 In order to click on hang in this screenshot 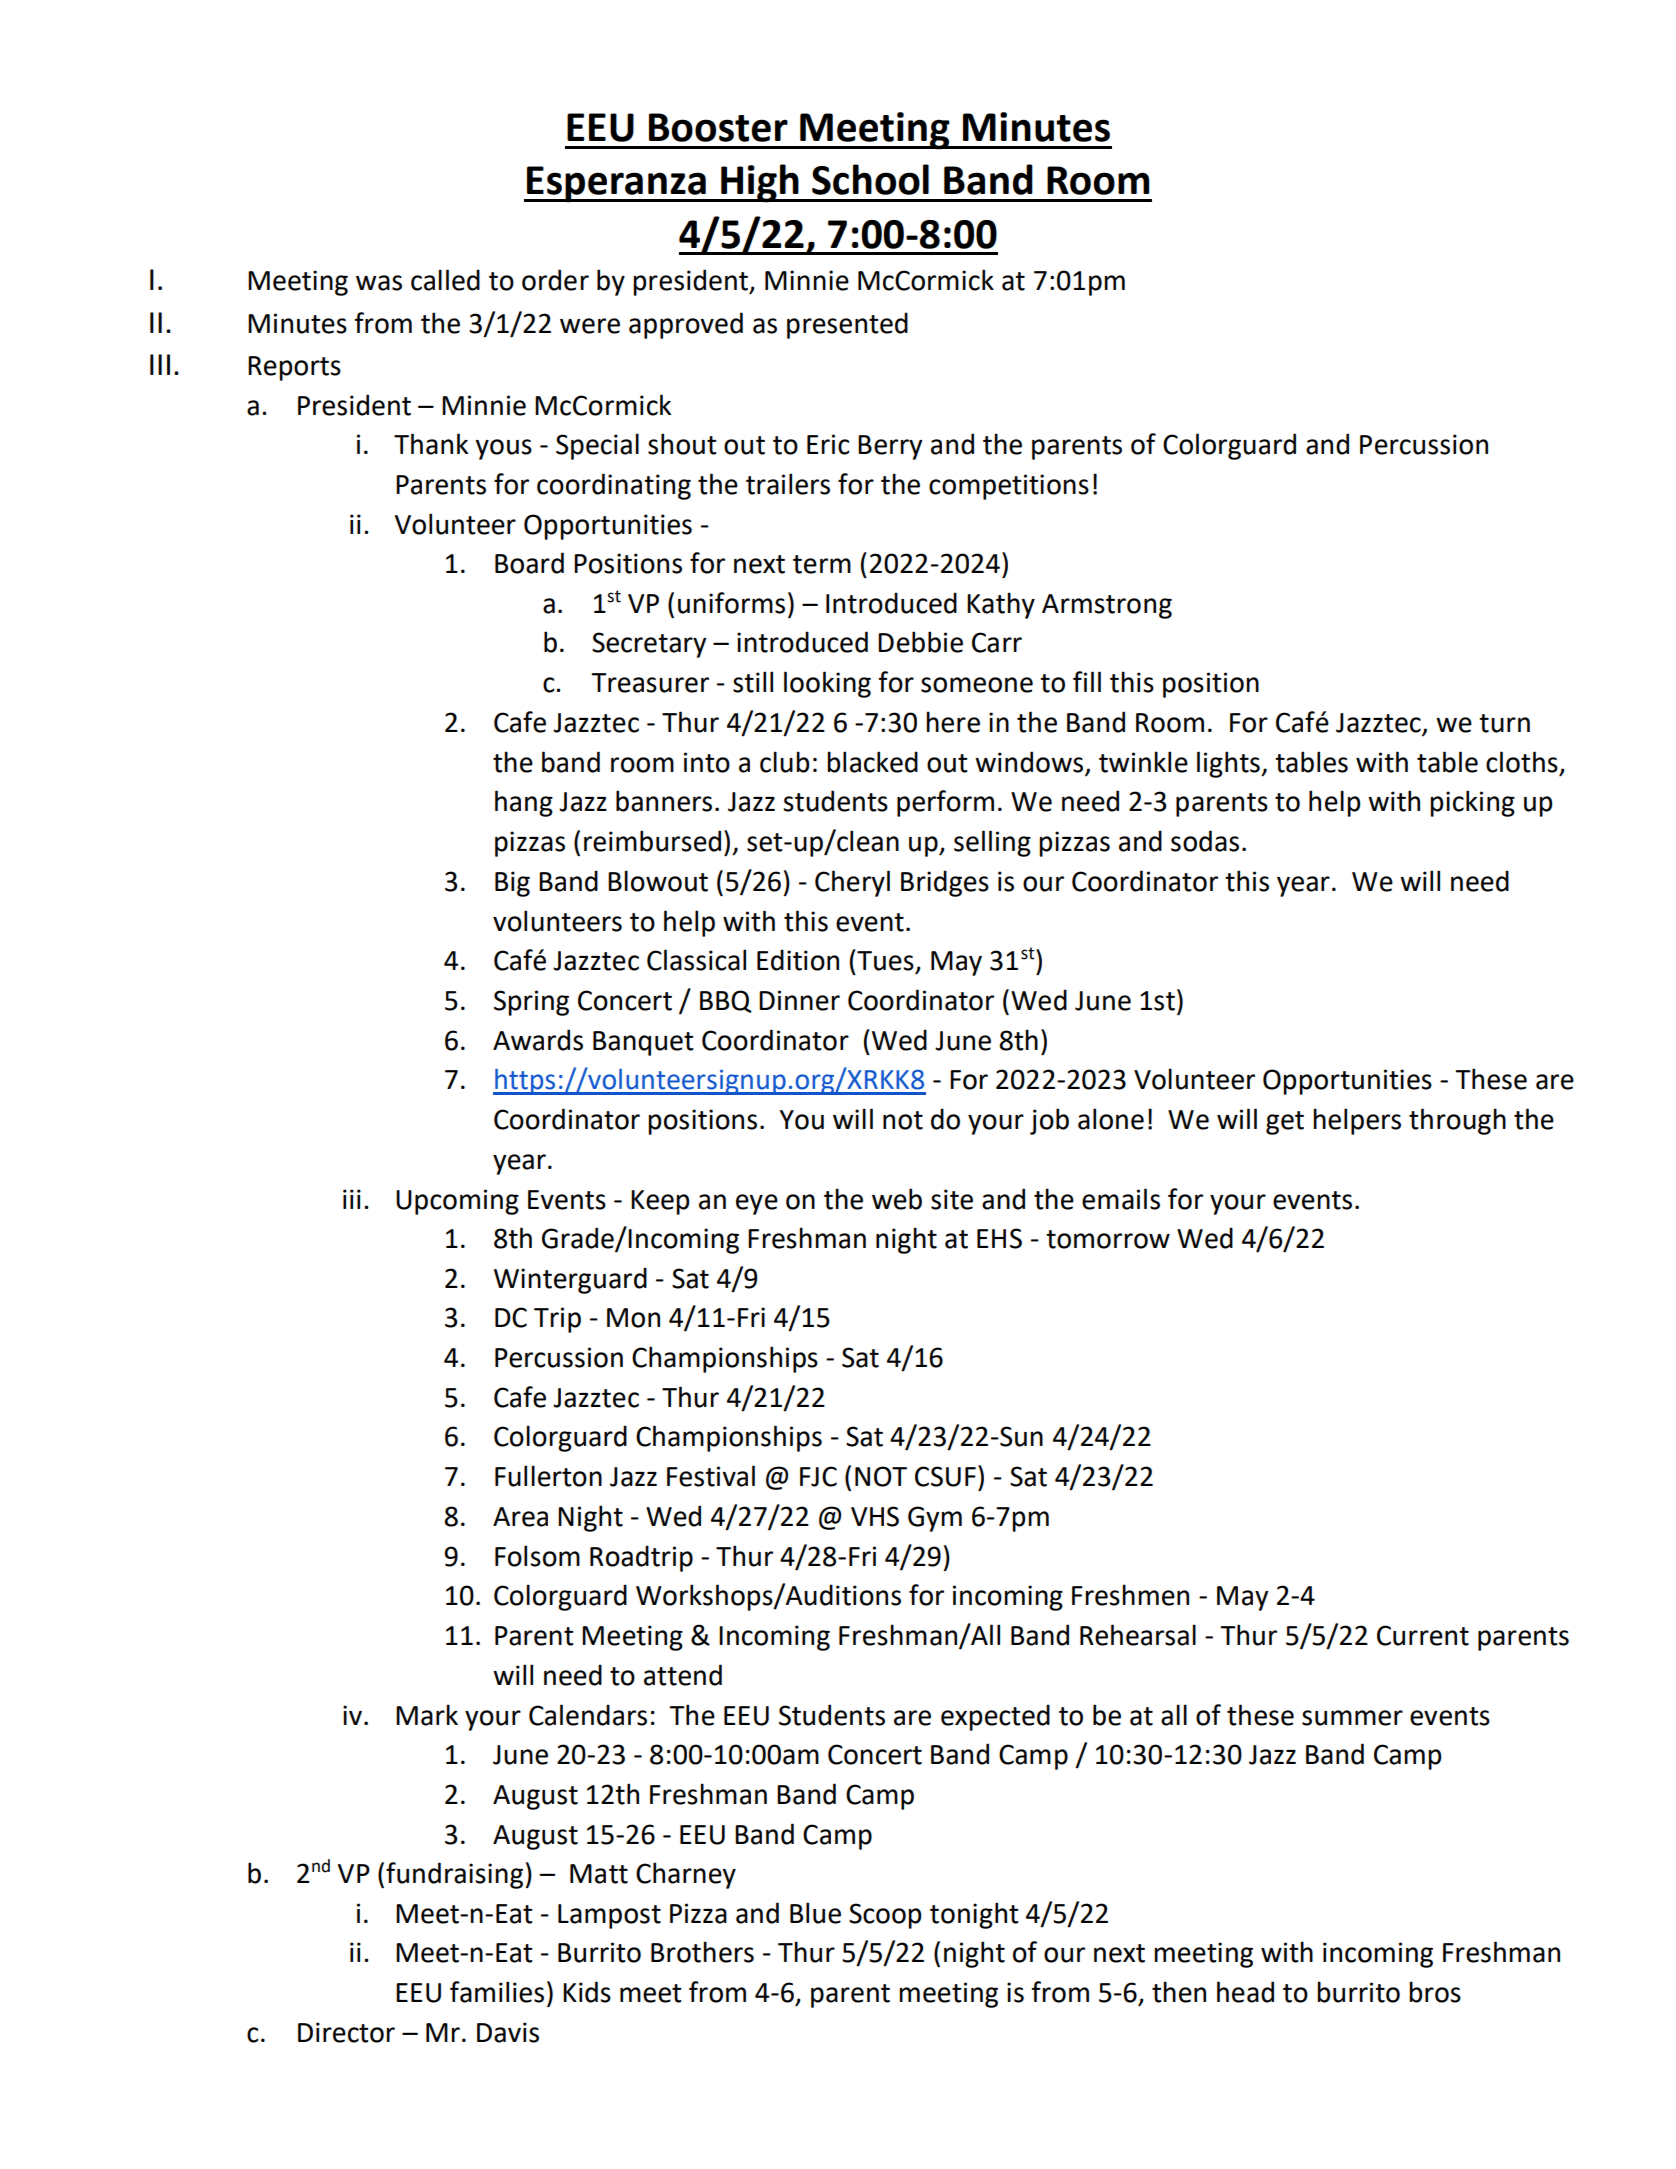, I will do `click(524, 803)`.
